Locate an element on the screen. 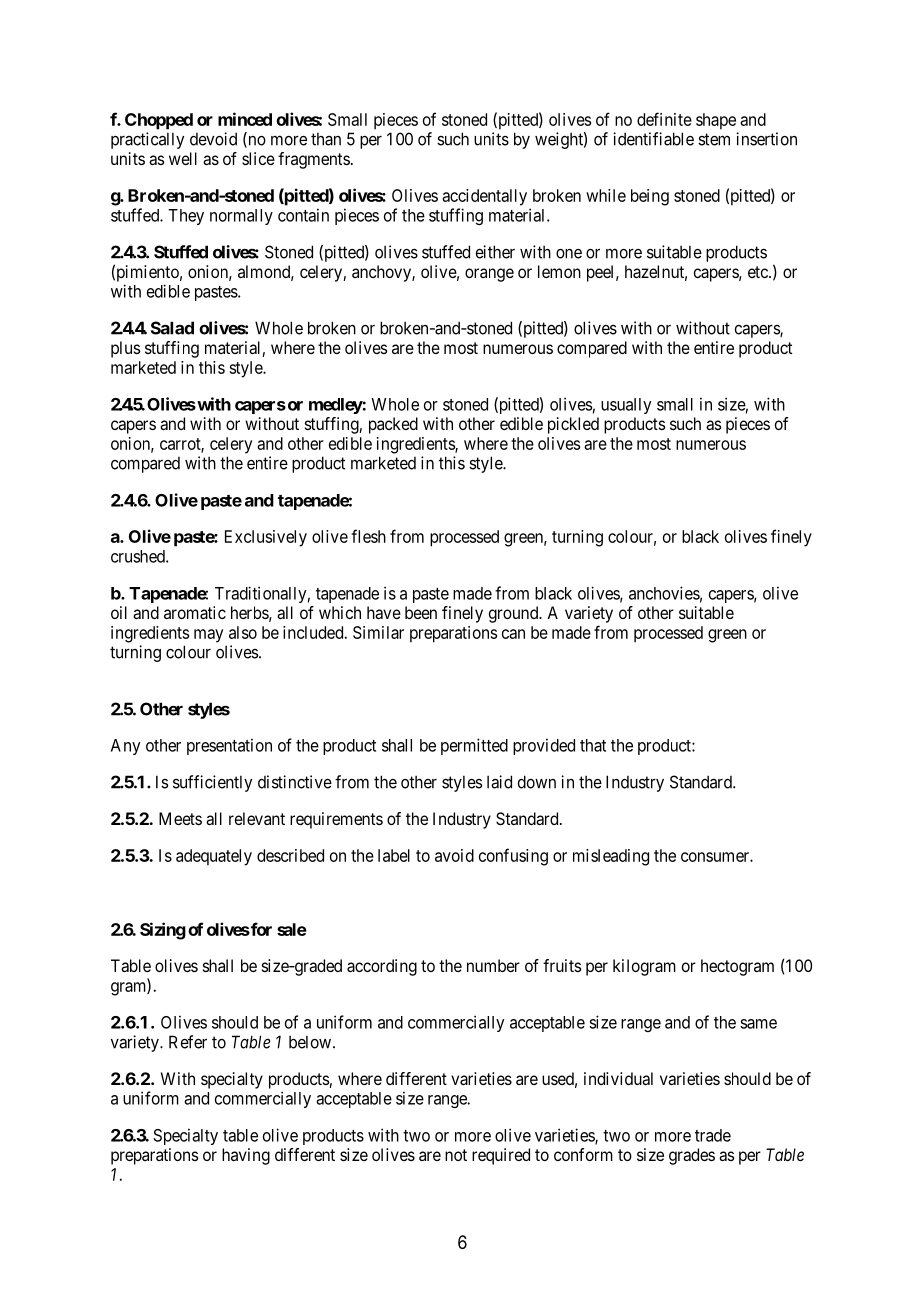  having is located at coordinates (246, 1156).
